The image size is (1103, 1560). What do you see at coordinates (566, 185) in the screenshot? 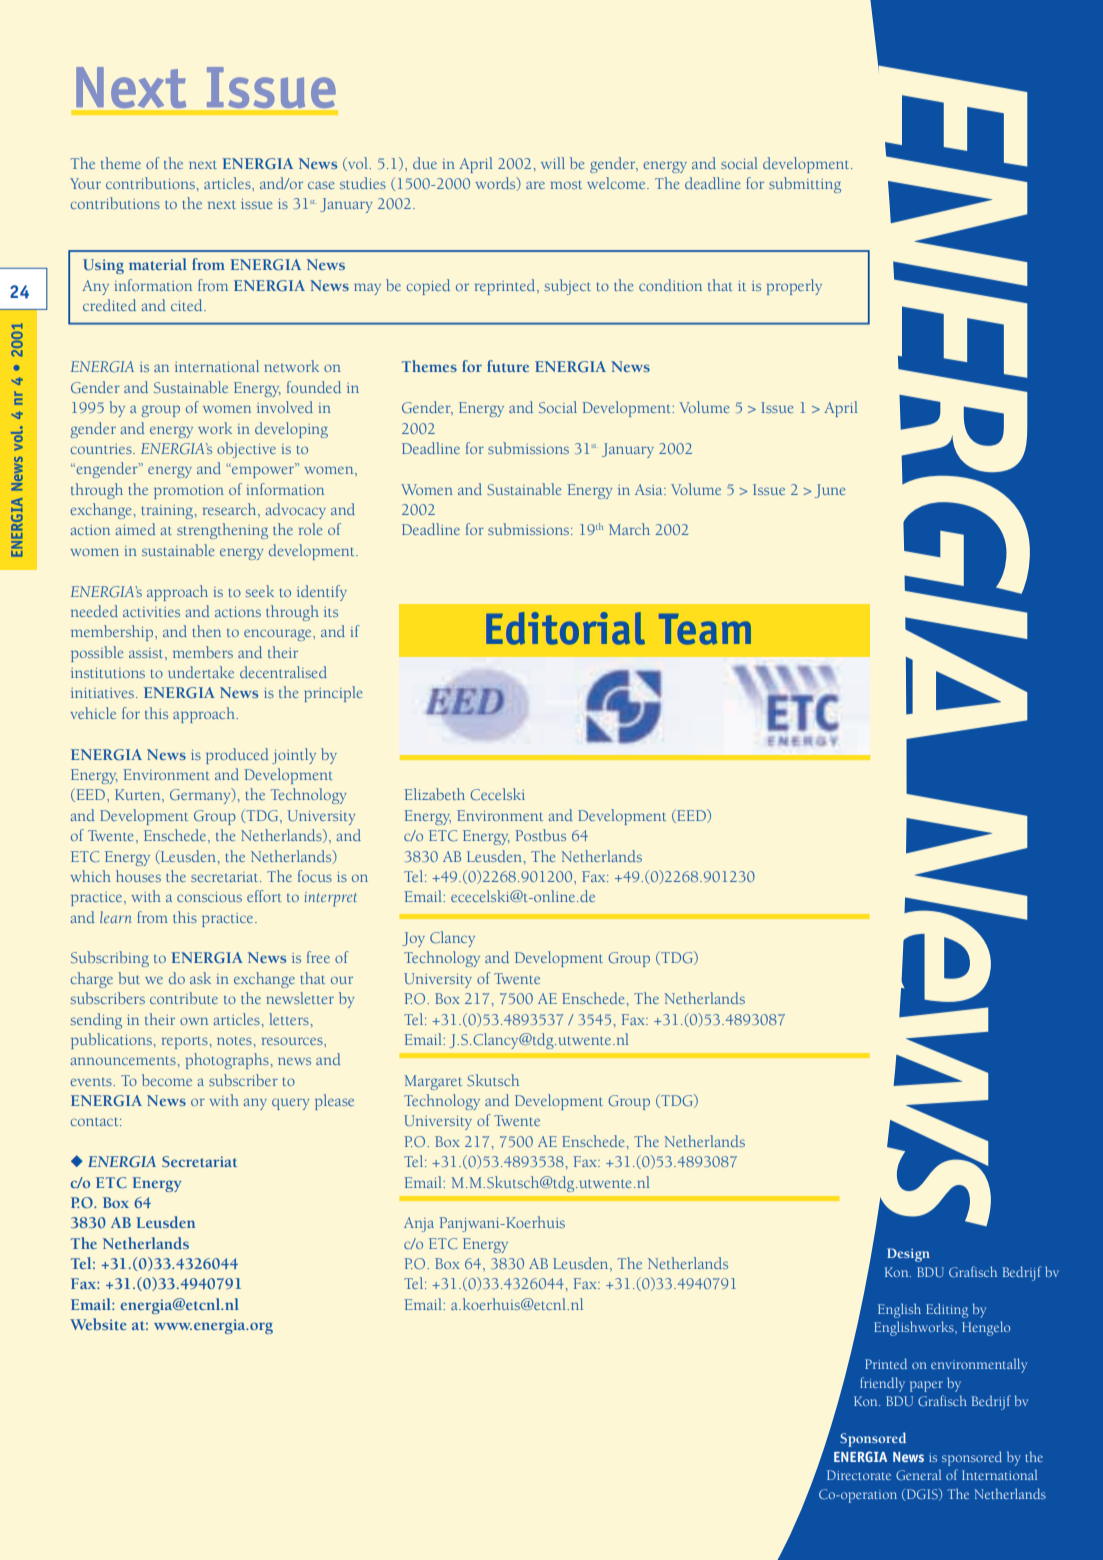
I see `most` at bounding box center [566, 185].
